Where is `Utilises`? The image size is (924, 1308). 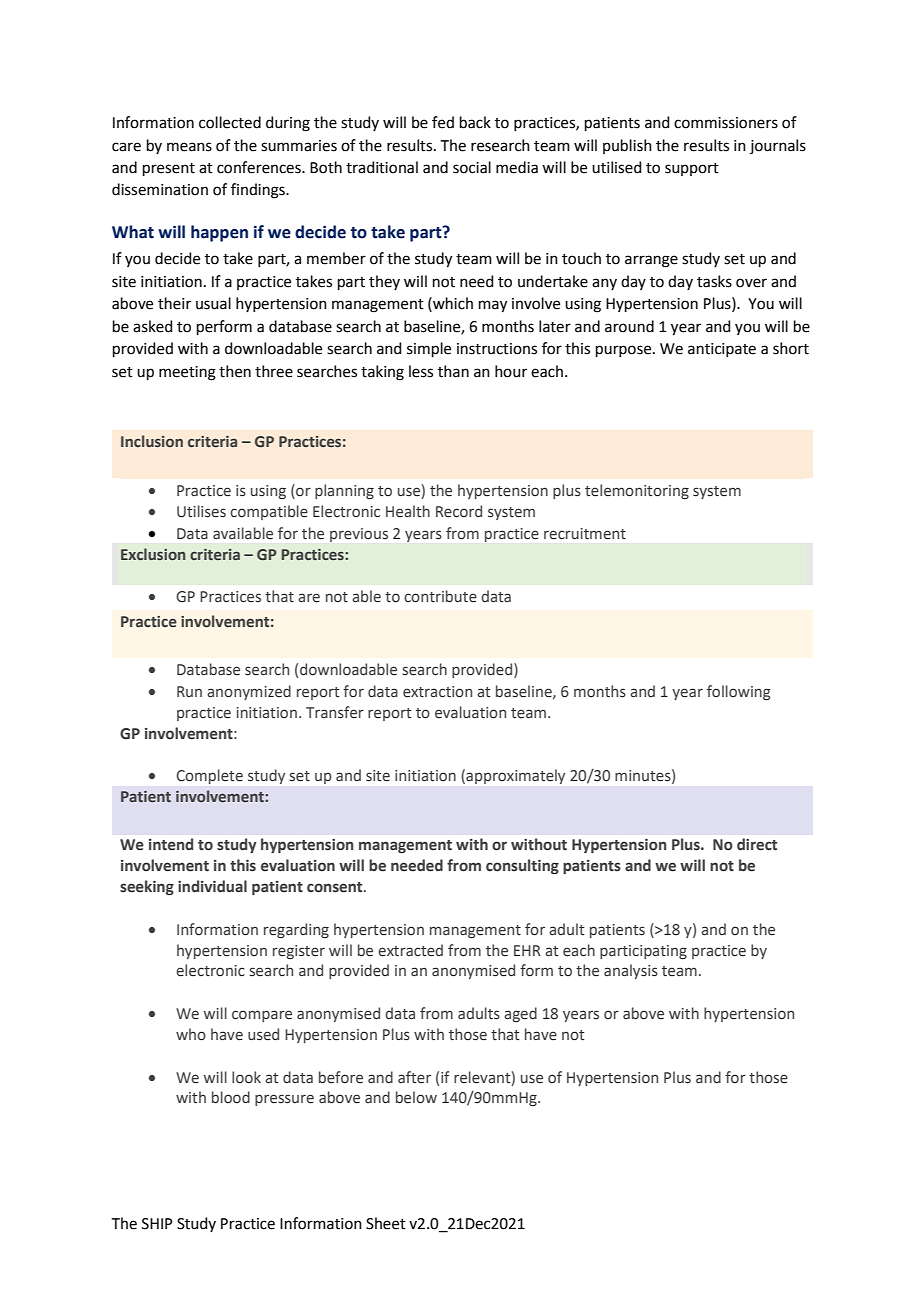
Utilises is located at coordinates (201, 511).
